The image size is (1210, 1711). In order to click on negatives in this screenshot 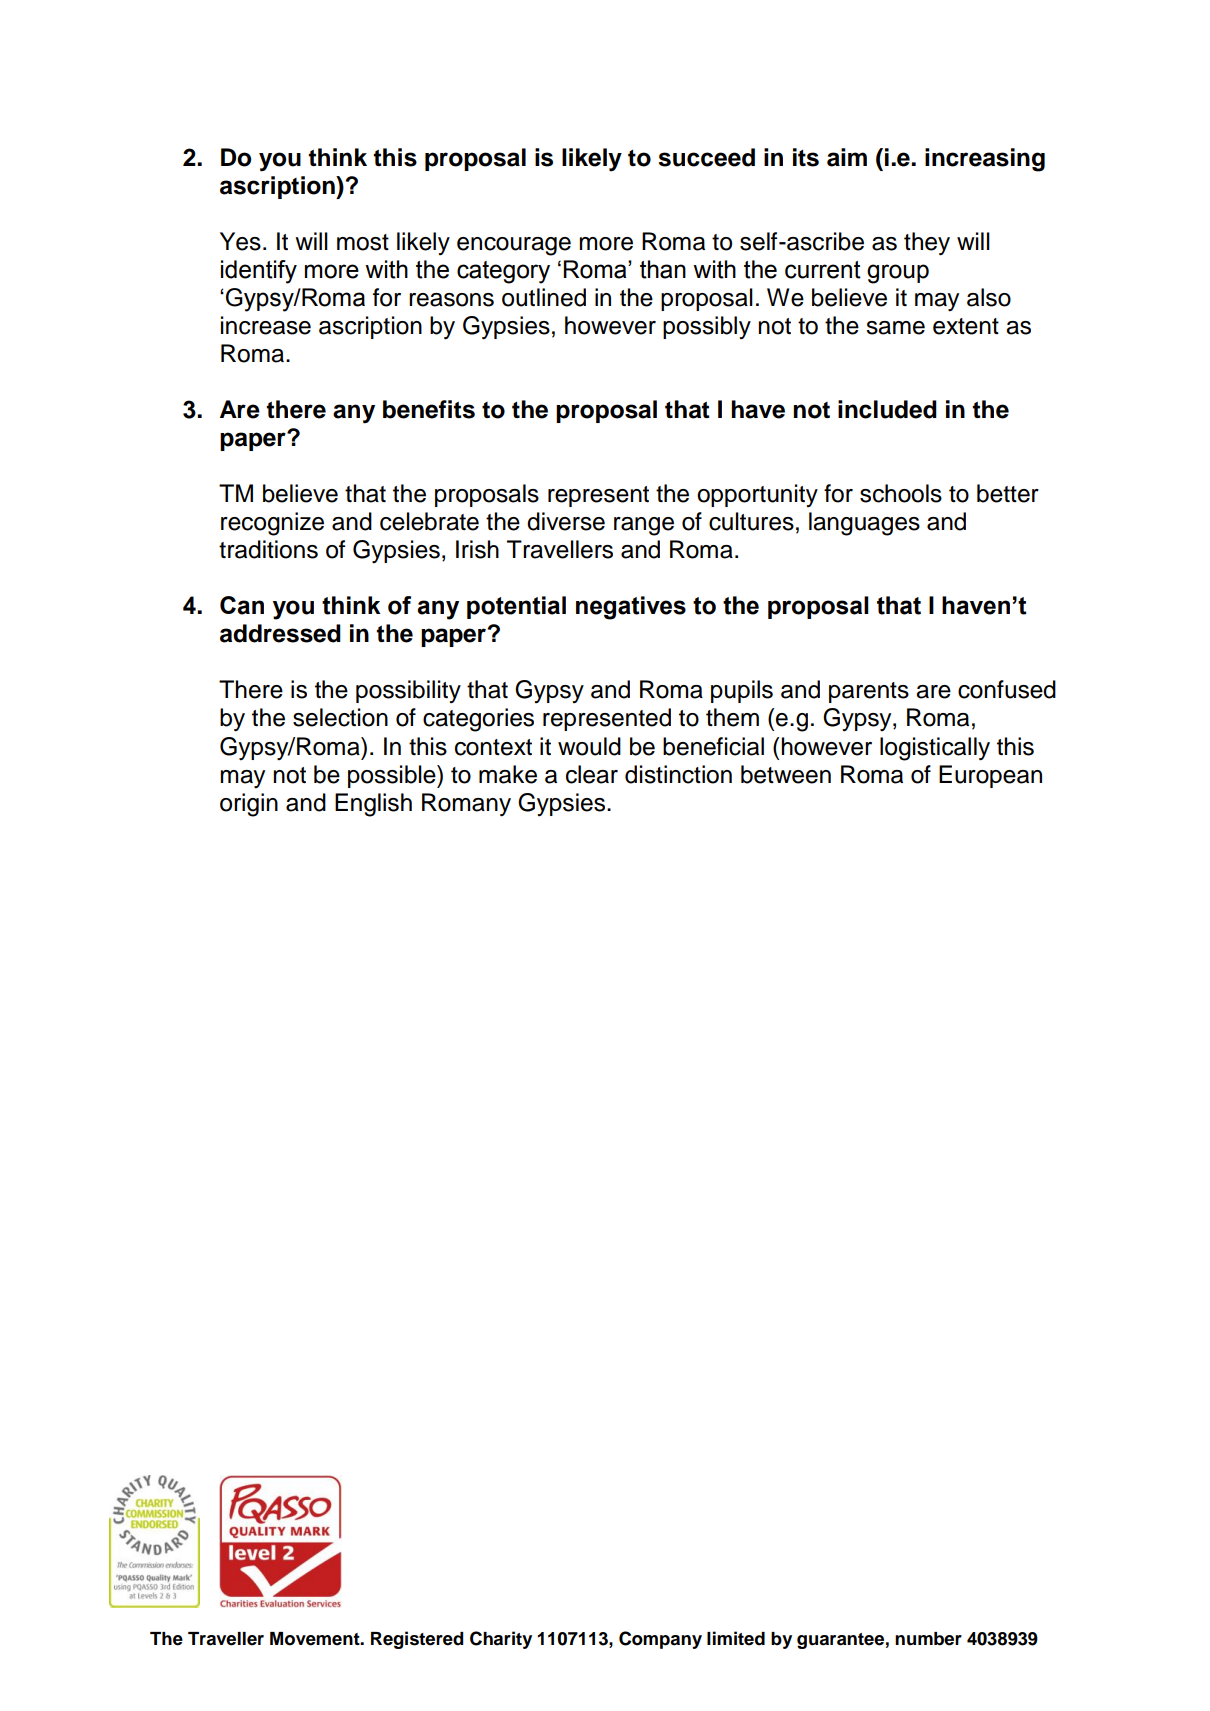, I will do `click(631, 608)`.
